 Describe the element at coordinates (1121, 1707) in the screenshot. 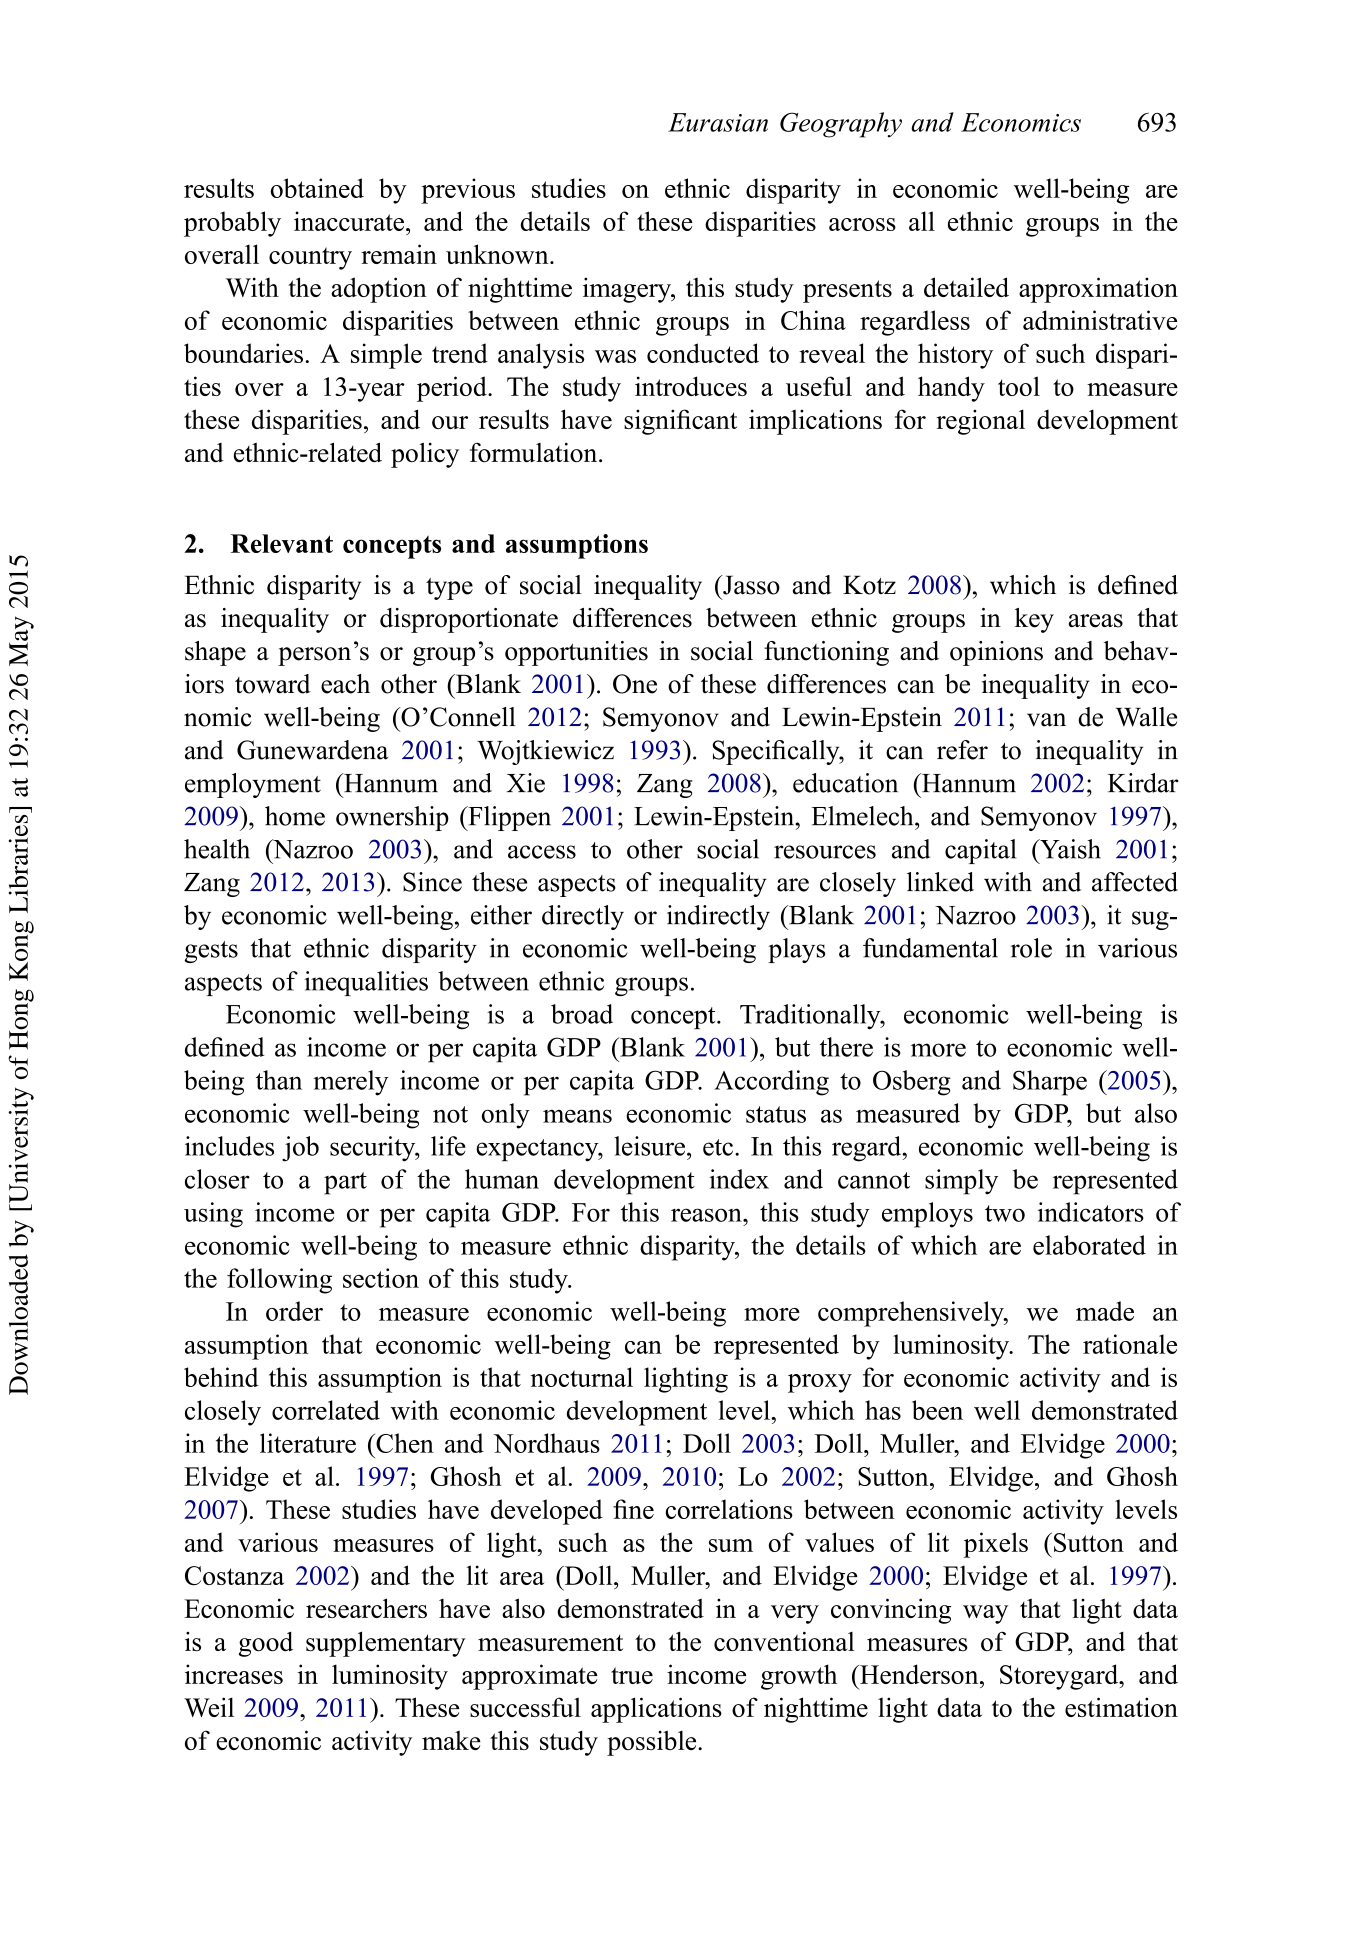

I see `estimation` at that location.
